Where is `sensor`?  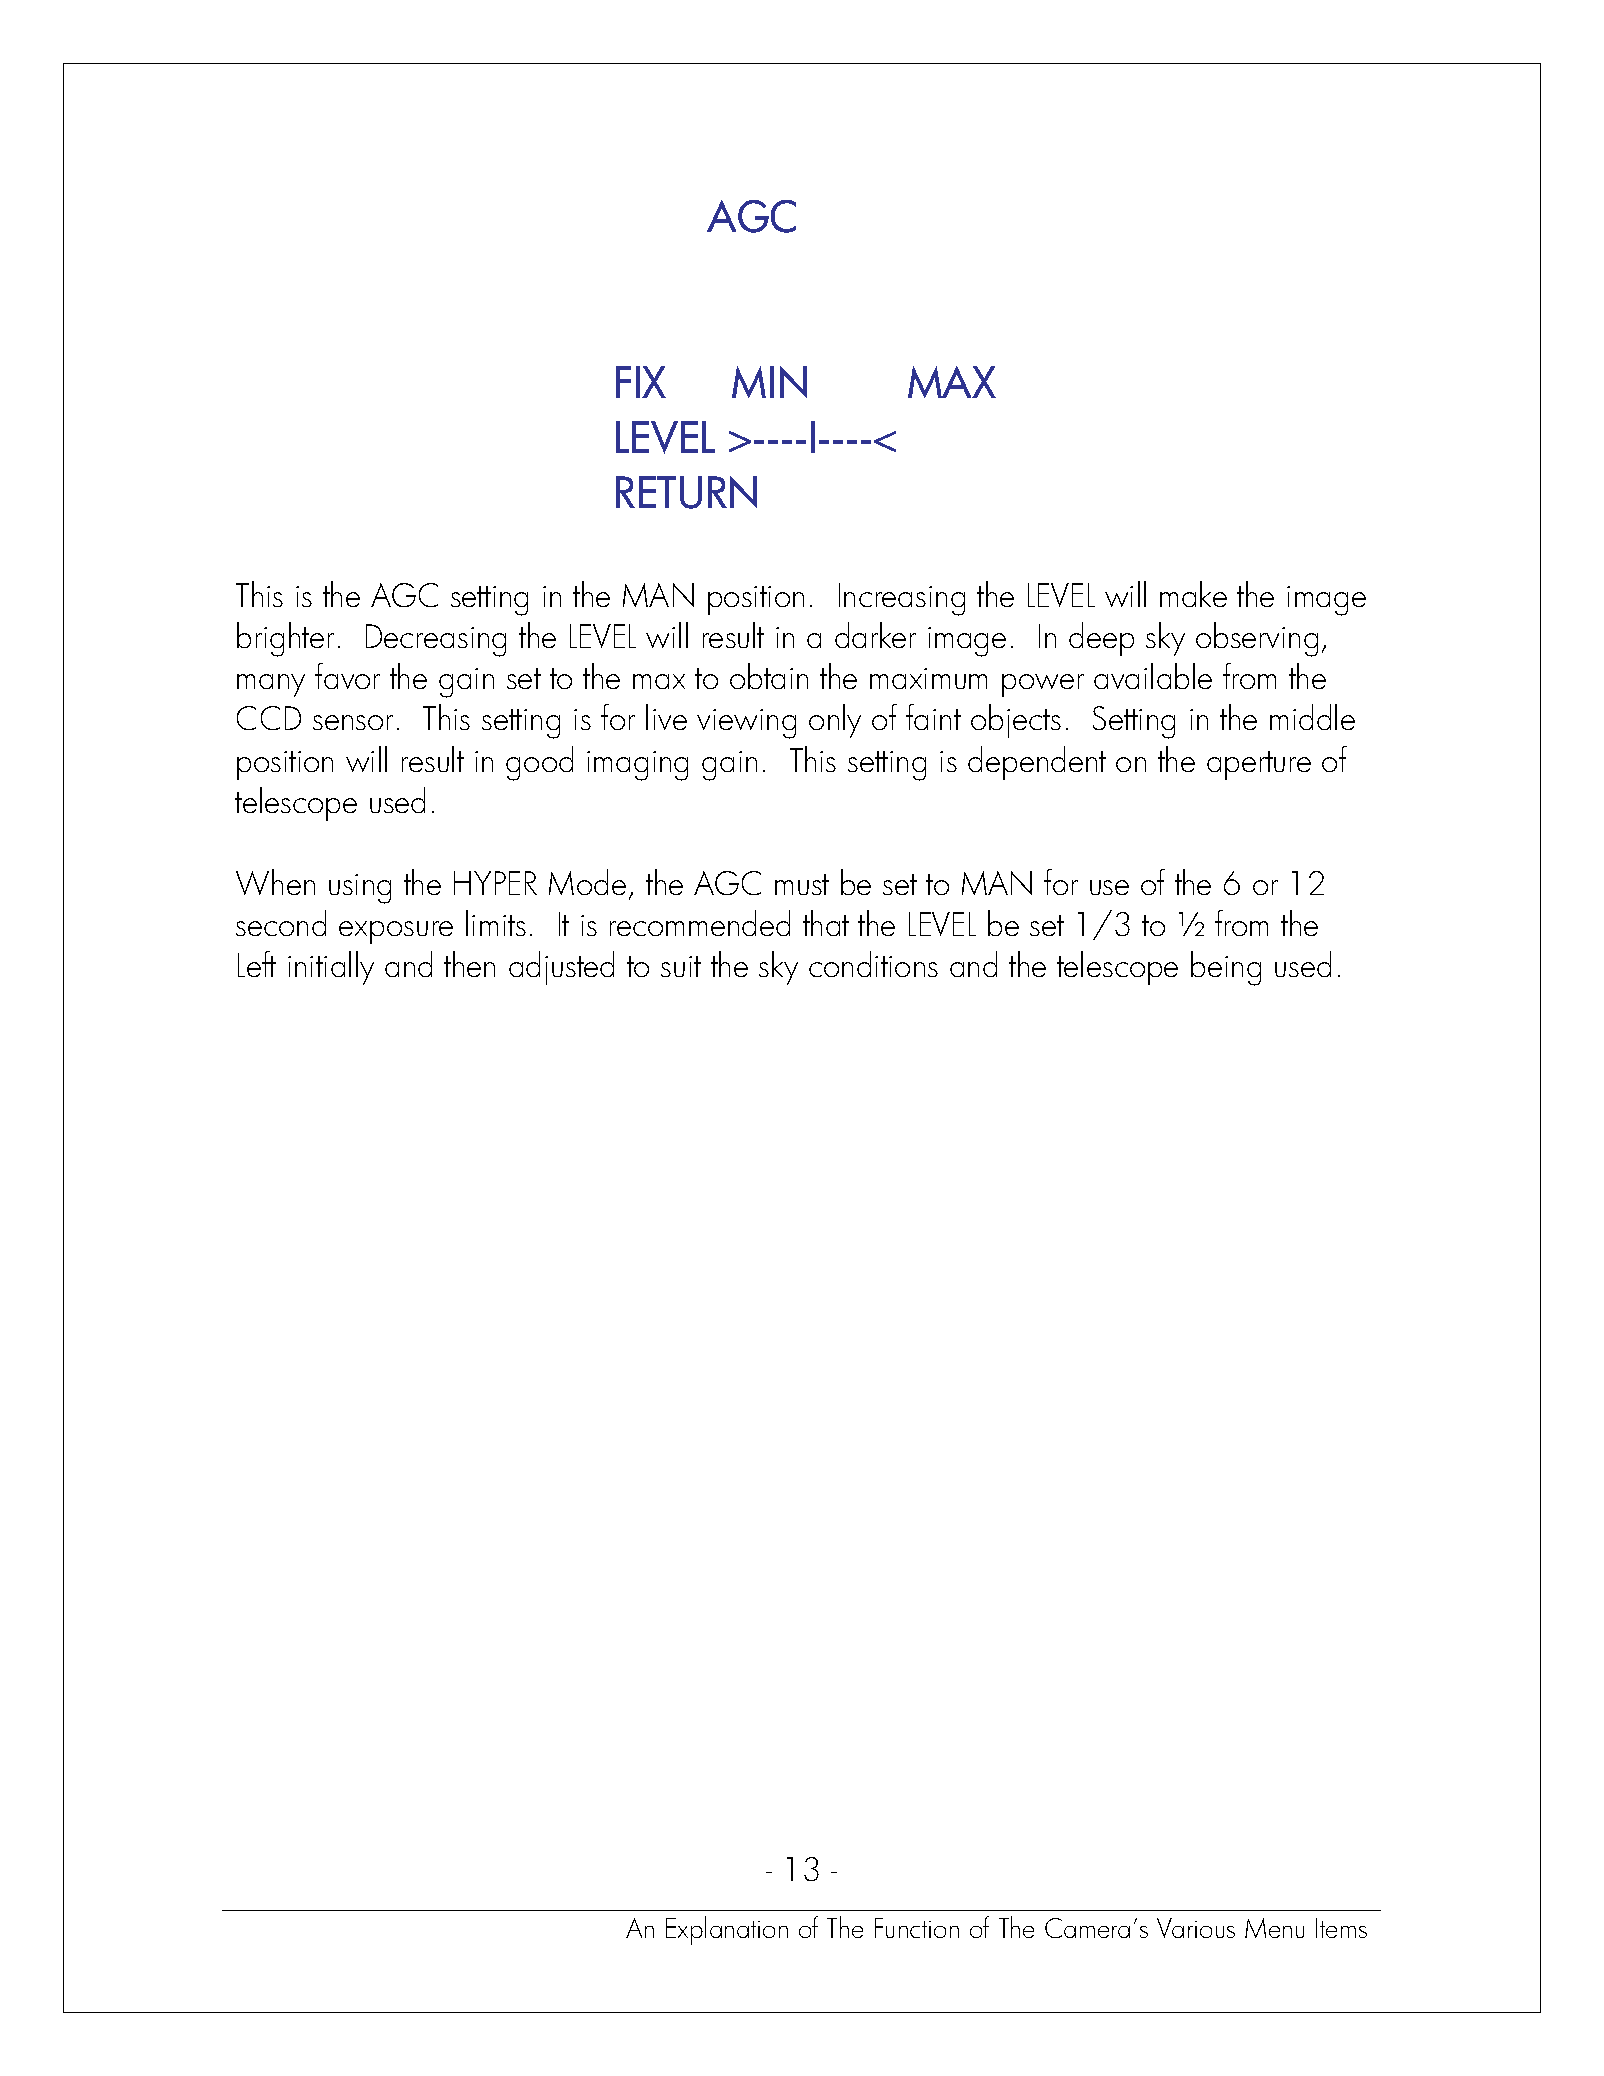
sensor is located at coordinates (353, 722).
